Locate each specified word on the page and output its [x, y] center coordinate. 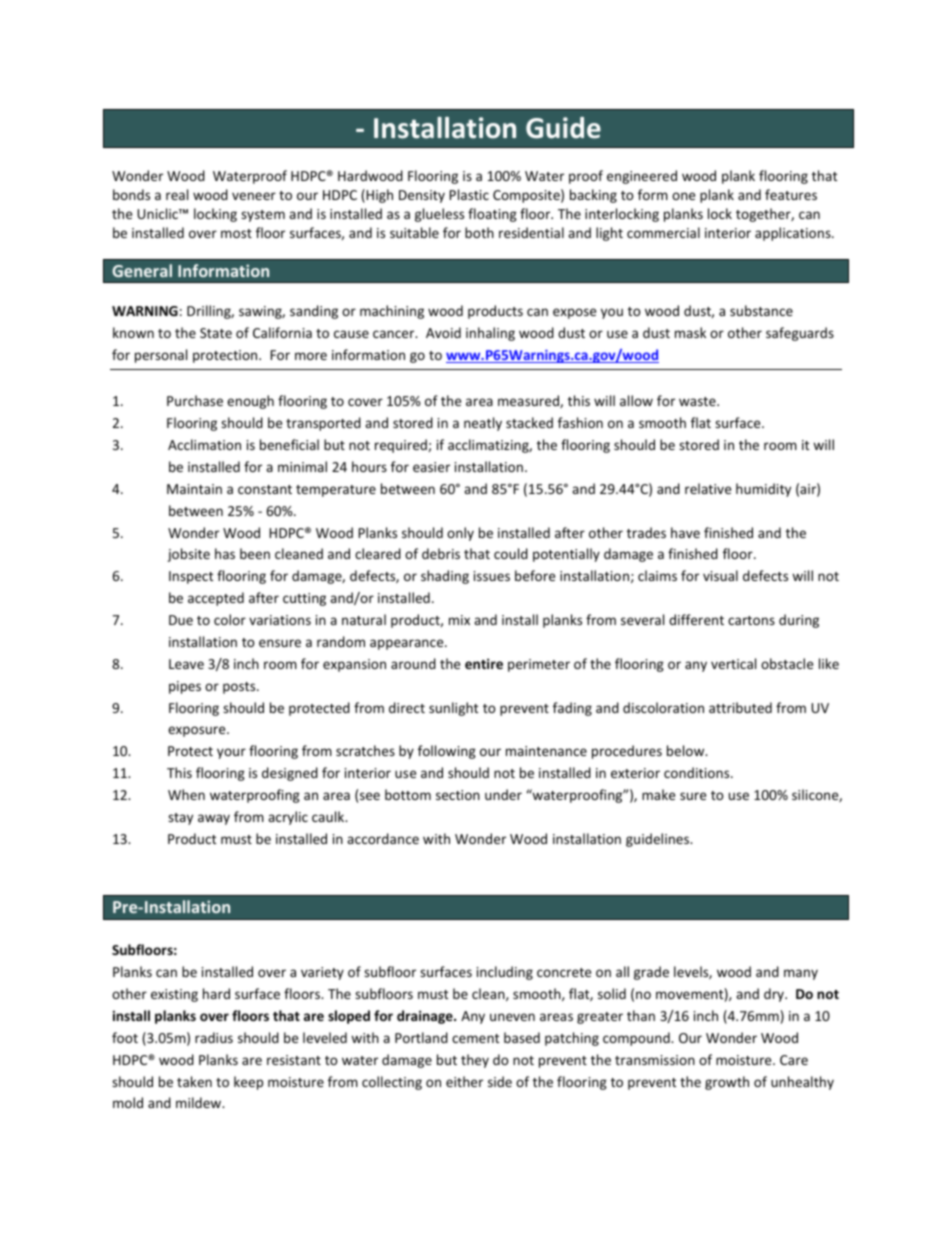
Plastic [469, 194]
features [791, 194]
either [464, 1081]
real [177, 194]
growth [727, 1083]
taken [194, 1081]
